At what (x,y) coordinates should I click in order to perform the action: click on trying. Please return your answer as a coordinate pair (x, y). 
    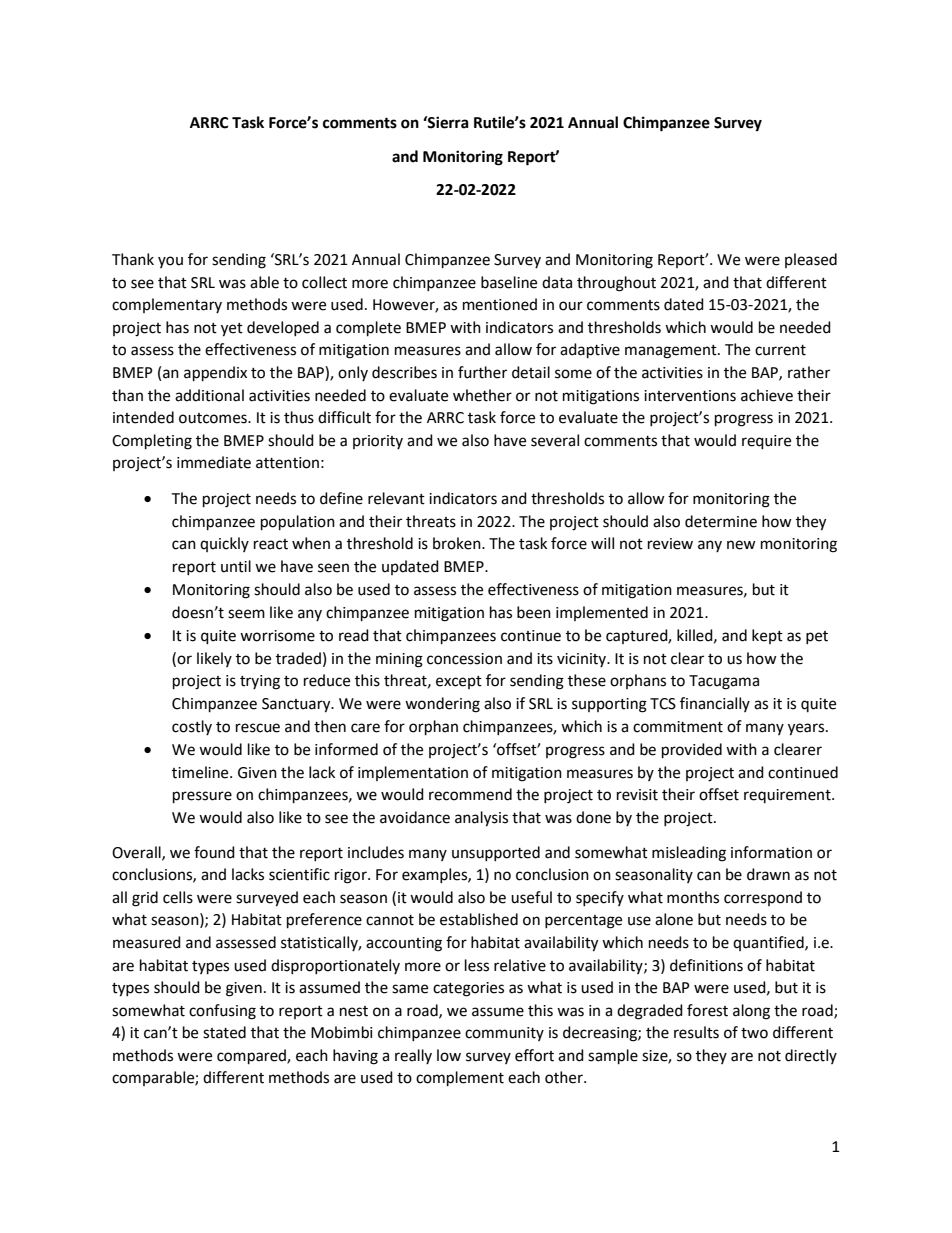
    Looking at the image, I should click on (260, 682).
